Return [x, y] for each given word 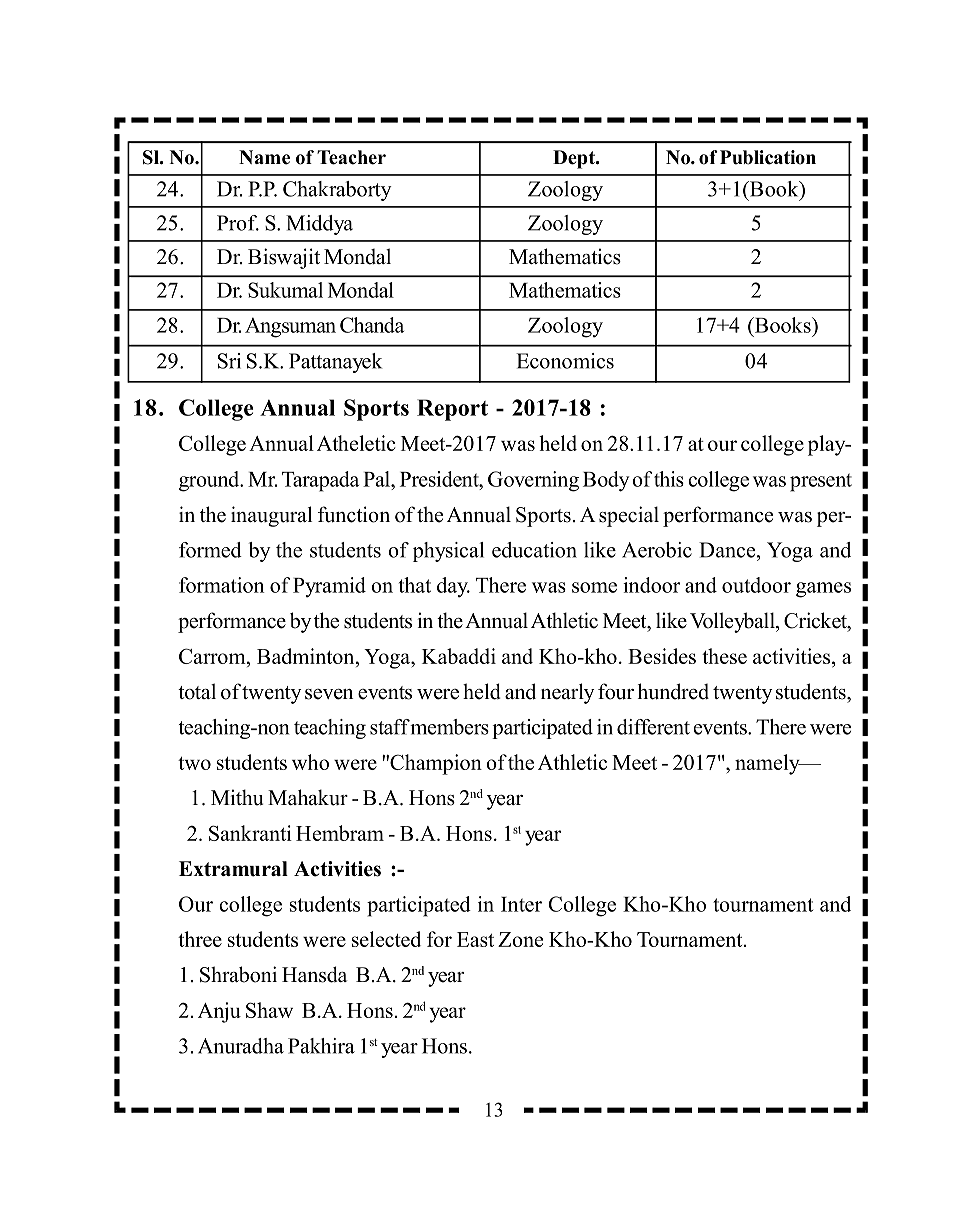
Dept [575, 159]
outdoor [756, 585]
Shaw [269, 1010]
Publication [768, 157]
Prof [238, 223]
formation [221, 585]
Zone [520, 939]
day [453, 587]
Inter [521, 904]
